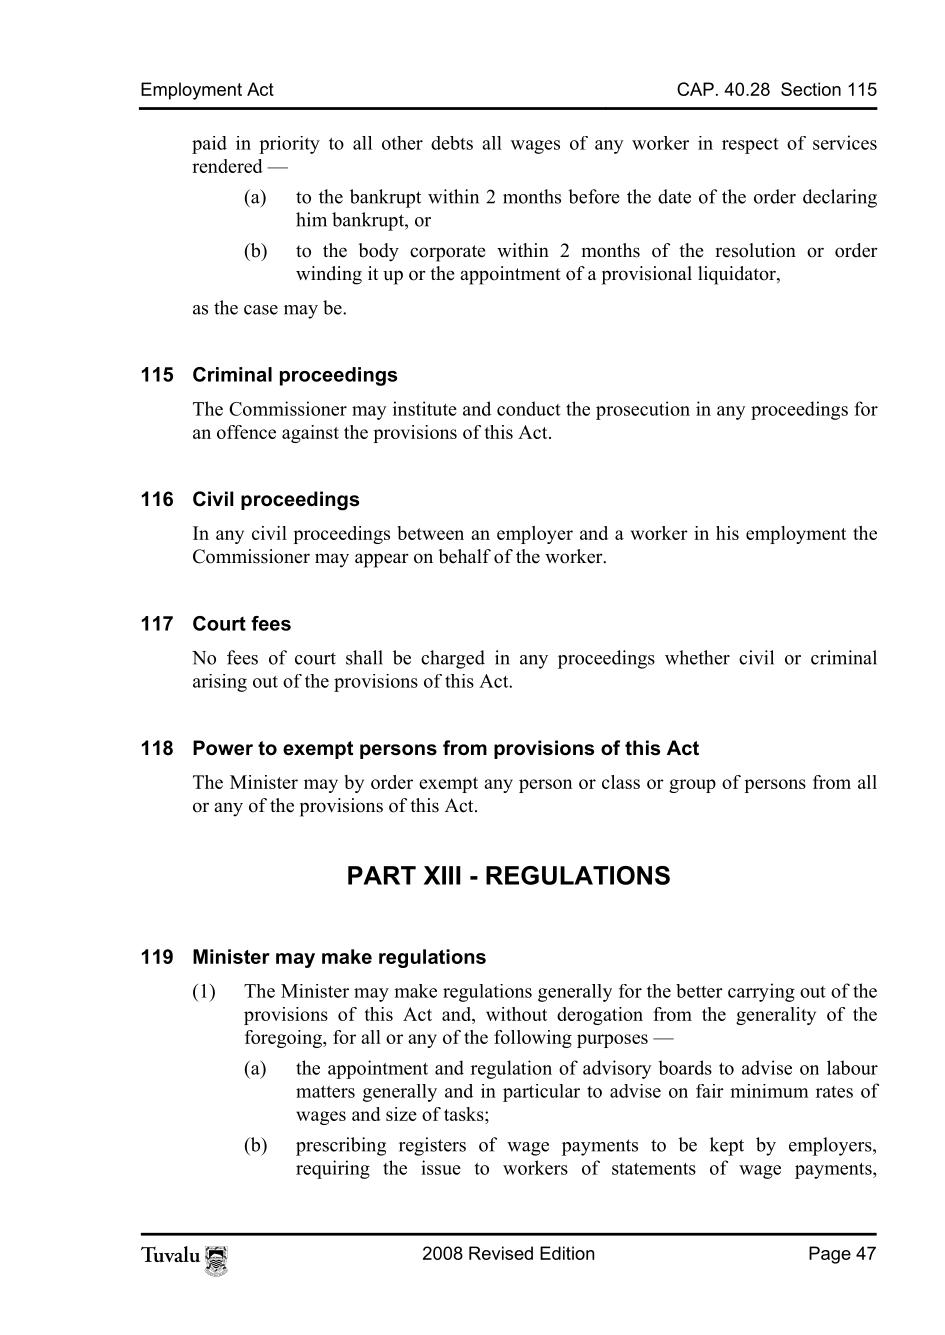  I want to click on debts, so click(452, 143).
